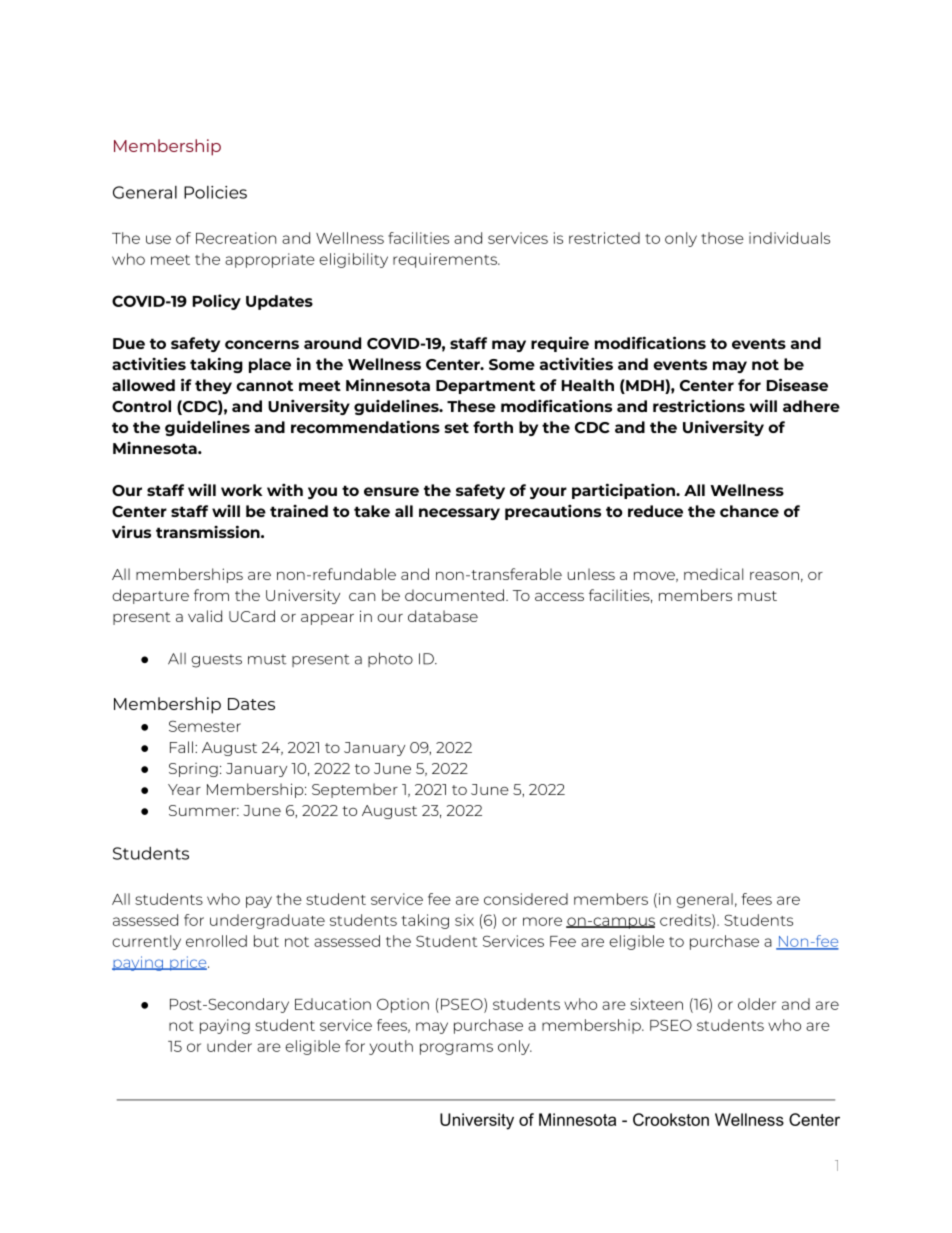 This screenshot has height=1233, width=952. Describe the element at coordinates (456, 1049) in the screenshot. I see `programs` at that location.
